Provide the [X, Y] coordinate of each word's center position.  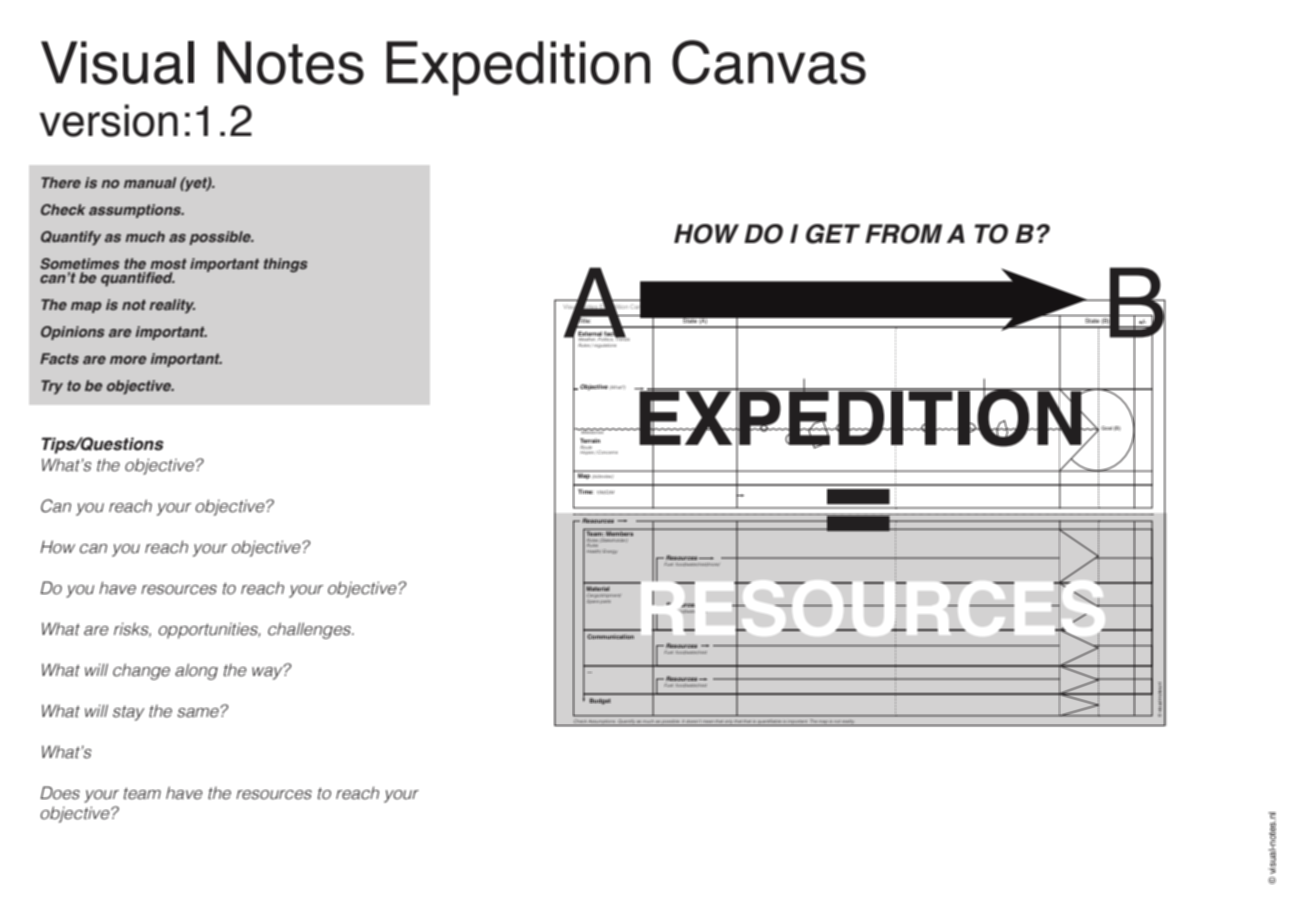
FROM [903, 234]
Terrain [590, 442]
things [286, 265]
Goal [1106, 428]
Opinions [73, 333]
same [199, 712]
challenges [310, 630]
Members [620, 532]
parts [605, 601]
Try [52, 387]
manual [150, 182]
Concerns [607, 452]
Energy [610, 551]
